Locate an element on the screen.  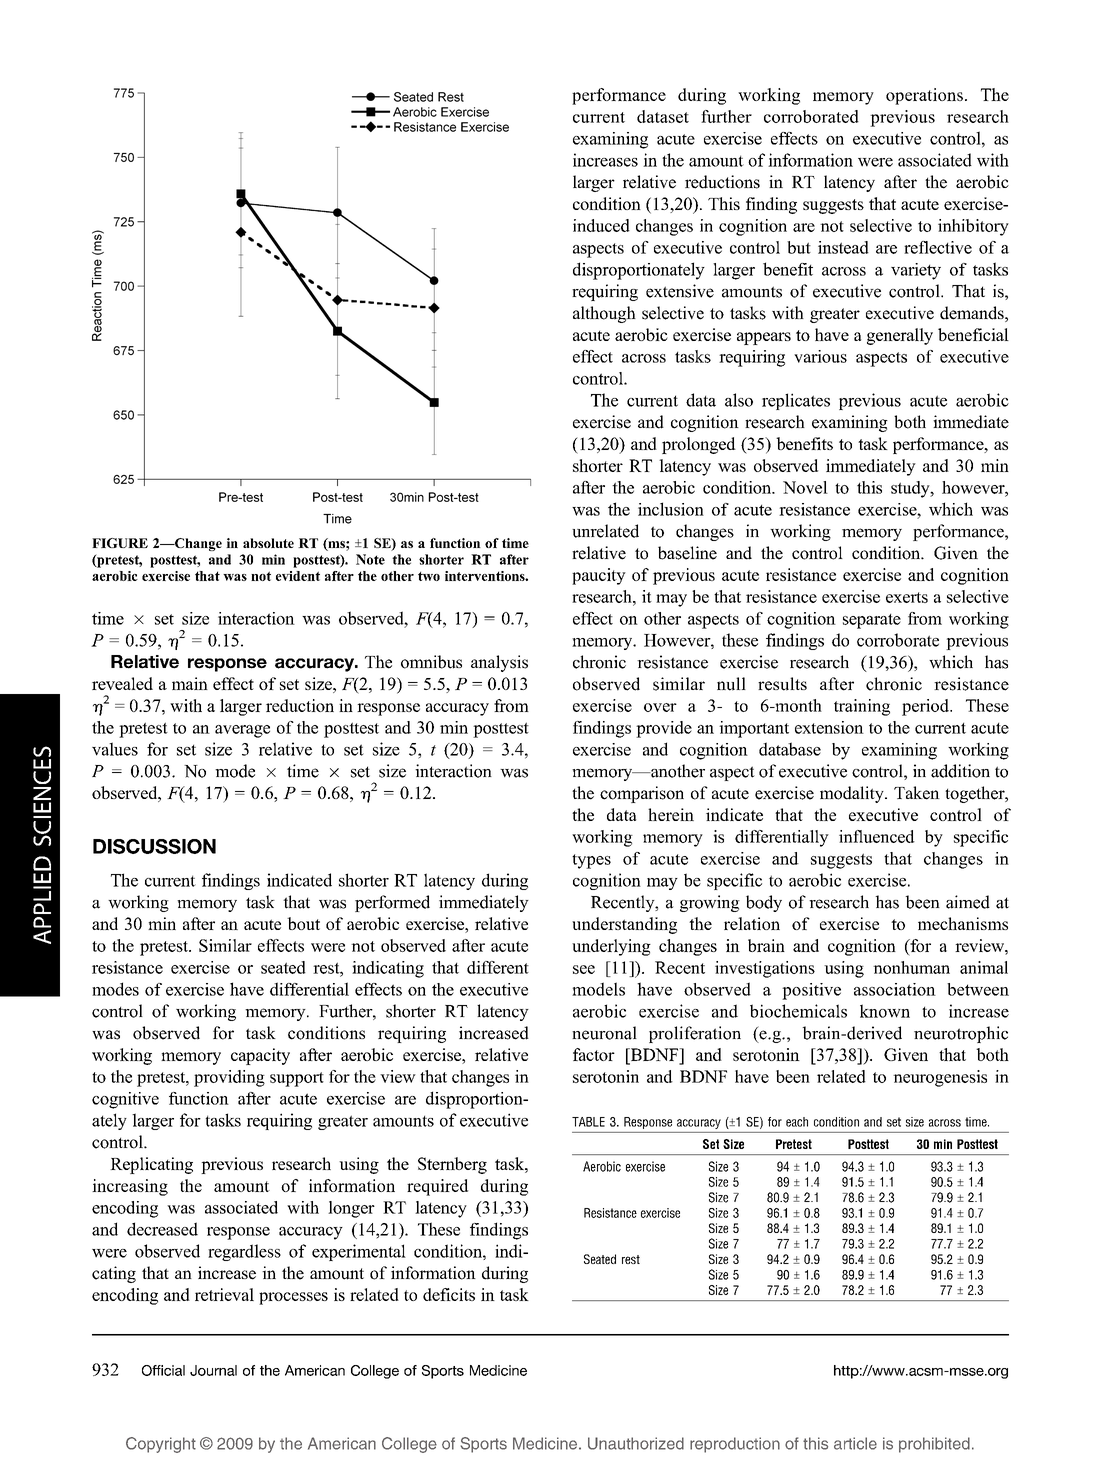
Unauthorized is located at coordinates (636, 1443).
